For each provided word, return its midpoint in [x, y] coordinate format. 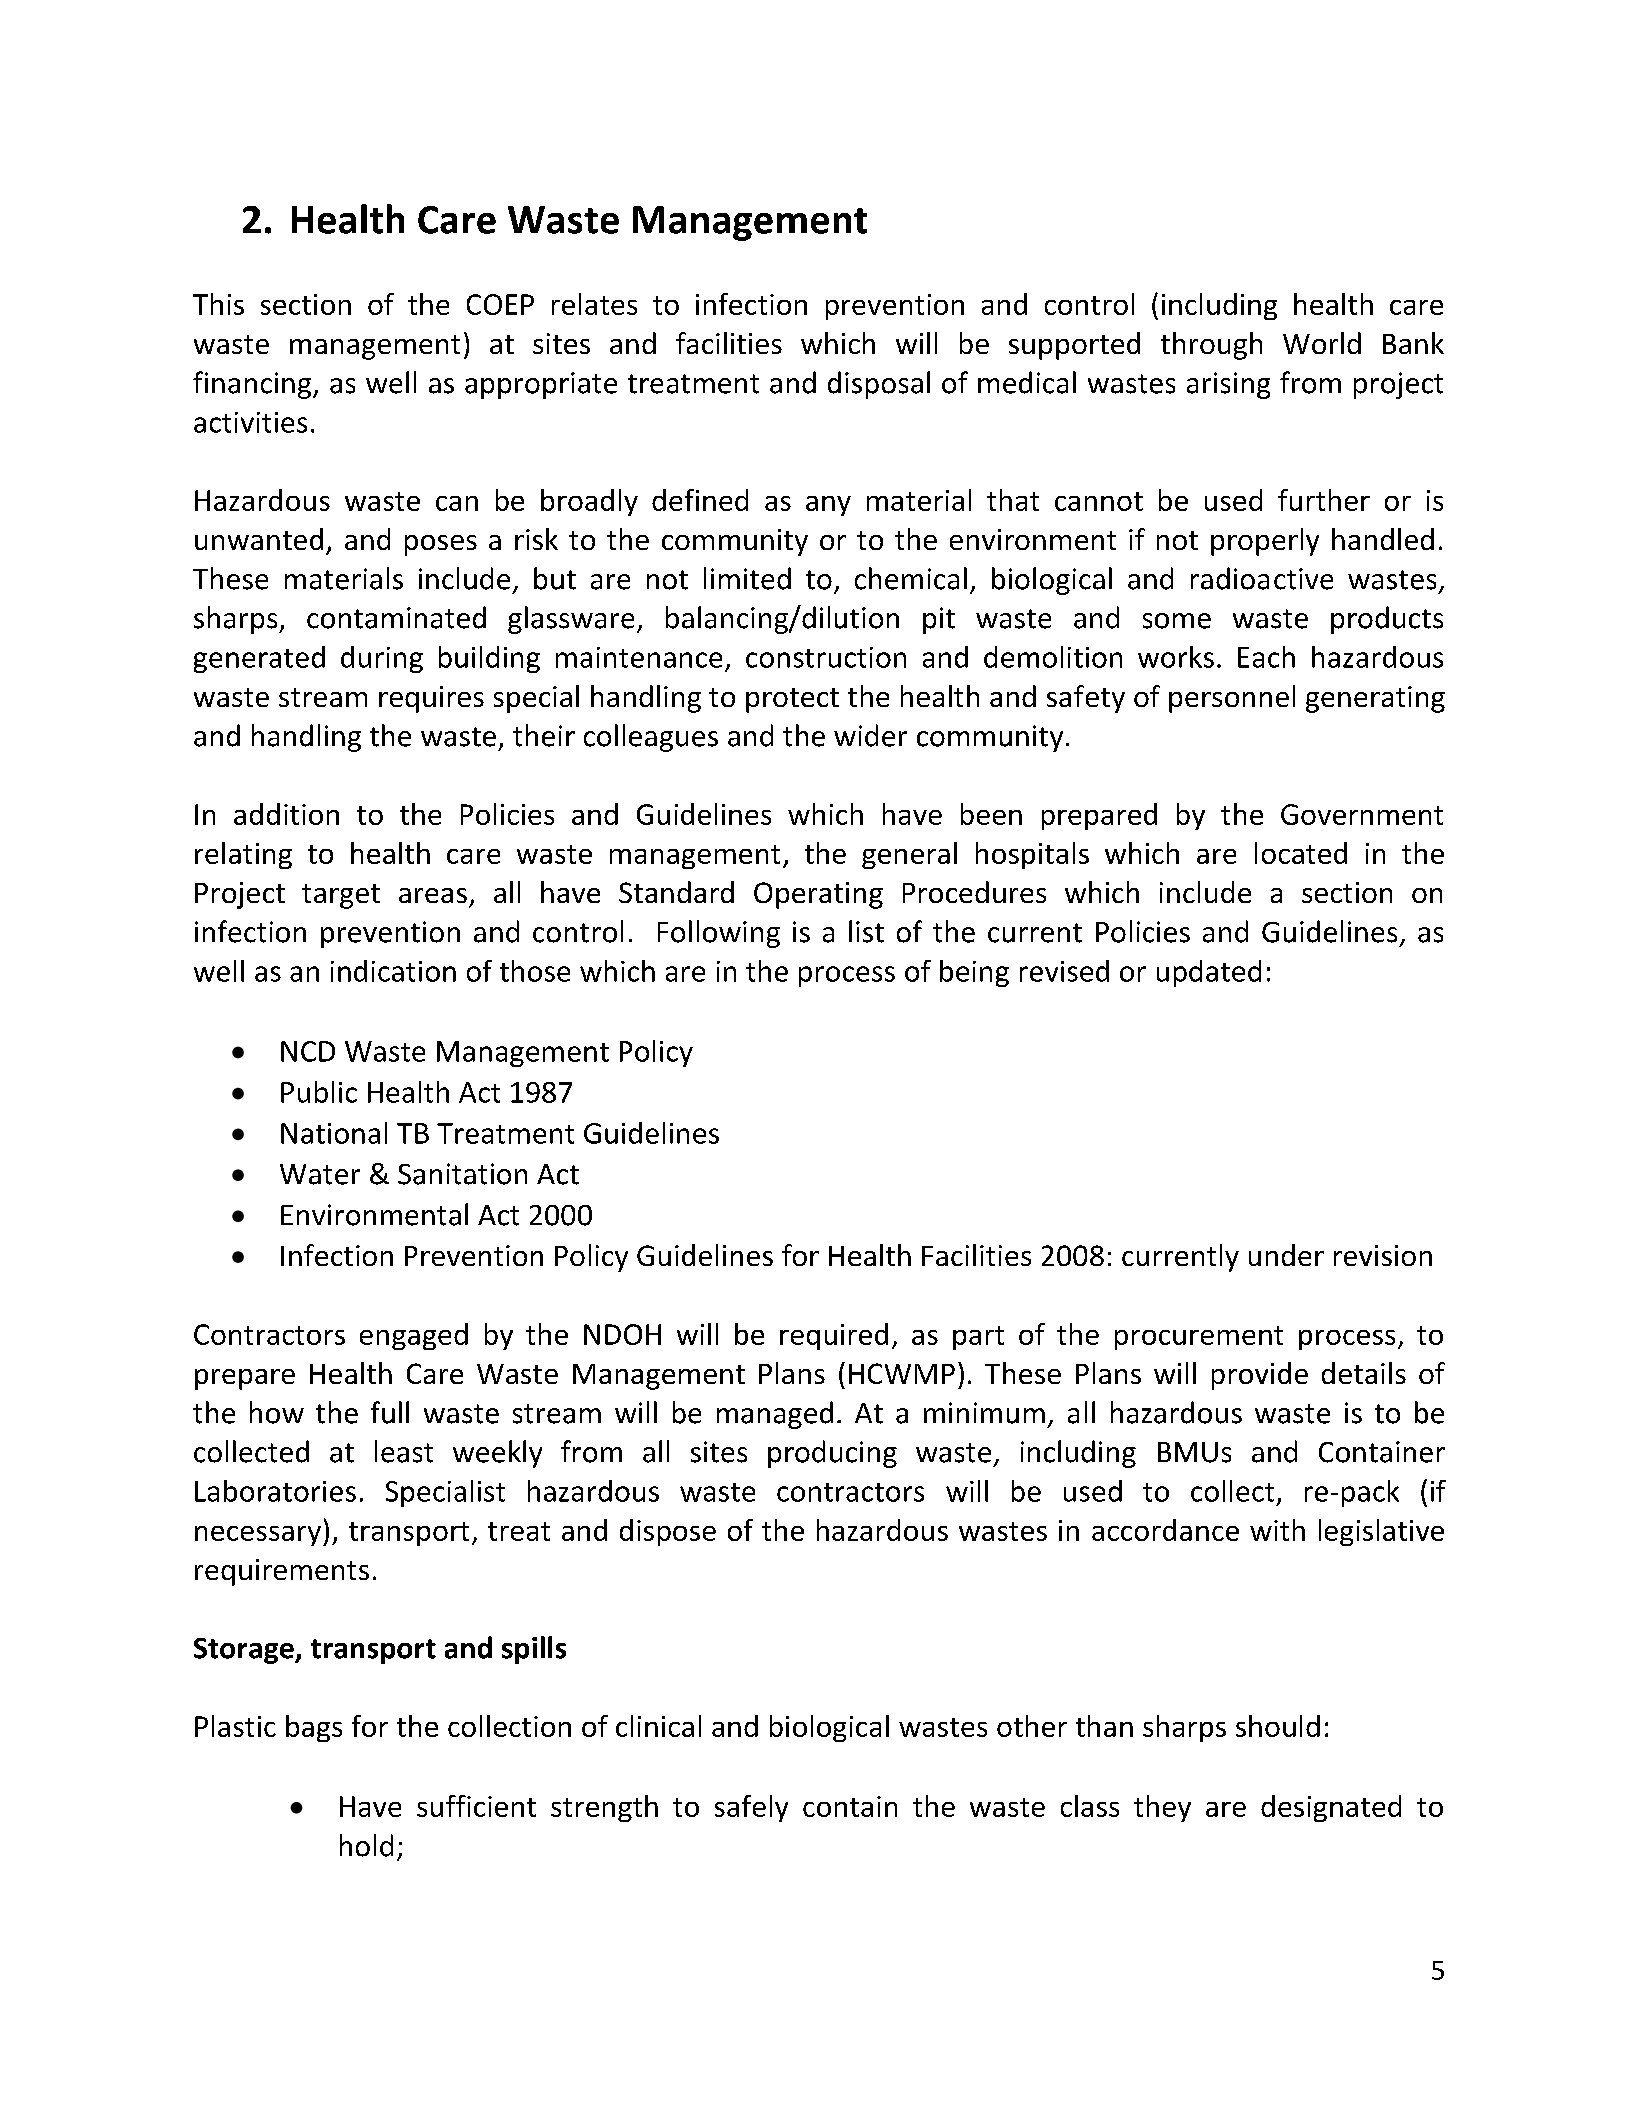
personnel [1232, 699]
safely [751, 1808]
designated [1331, 1808]
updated [1209, 973]
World [1322, 343]
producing [832, 1454]
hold [366, 1845]
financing [253, 385]
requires [431, 699]
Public [319, 1092]
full [390, 1412]
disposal [879, 385]
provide [1260, 1376]
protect [792, 700]
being [974, 973]
